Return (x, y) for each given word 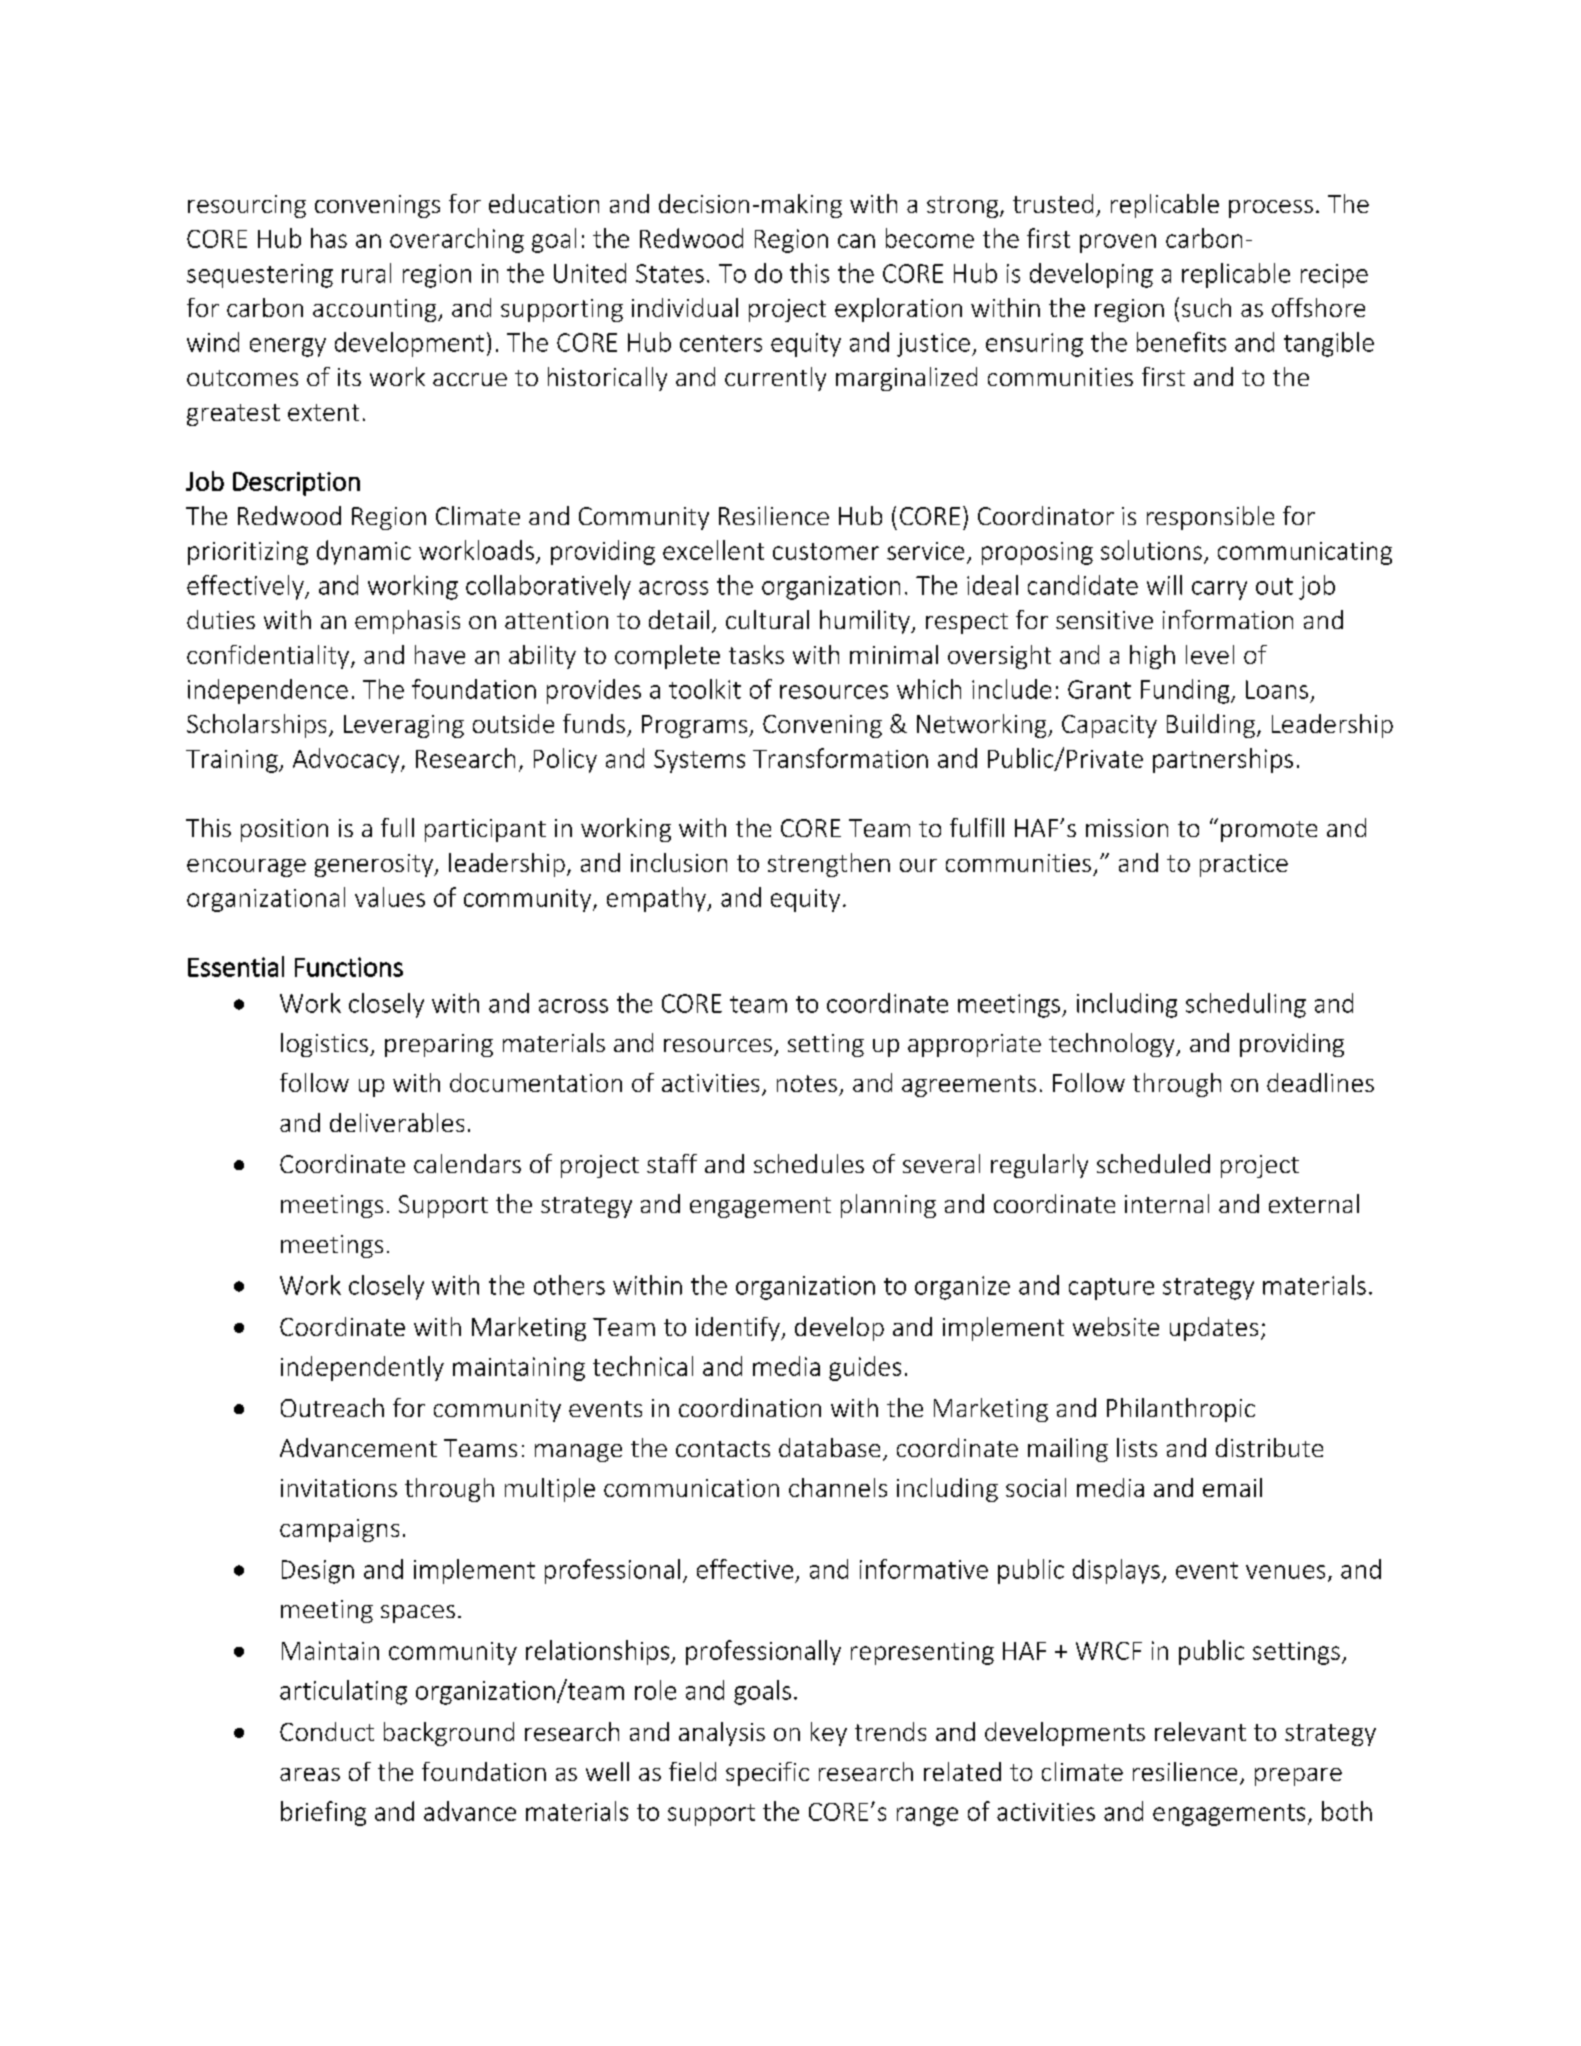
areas (310, 1774)
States (670, 273)
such (1206, 307)
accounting (376, 310)
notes (807, 1083)
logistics (326, 1045)
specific (767, 1774)
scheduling (1246, 1005)
